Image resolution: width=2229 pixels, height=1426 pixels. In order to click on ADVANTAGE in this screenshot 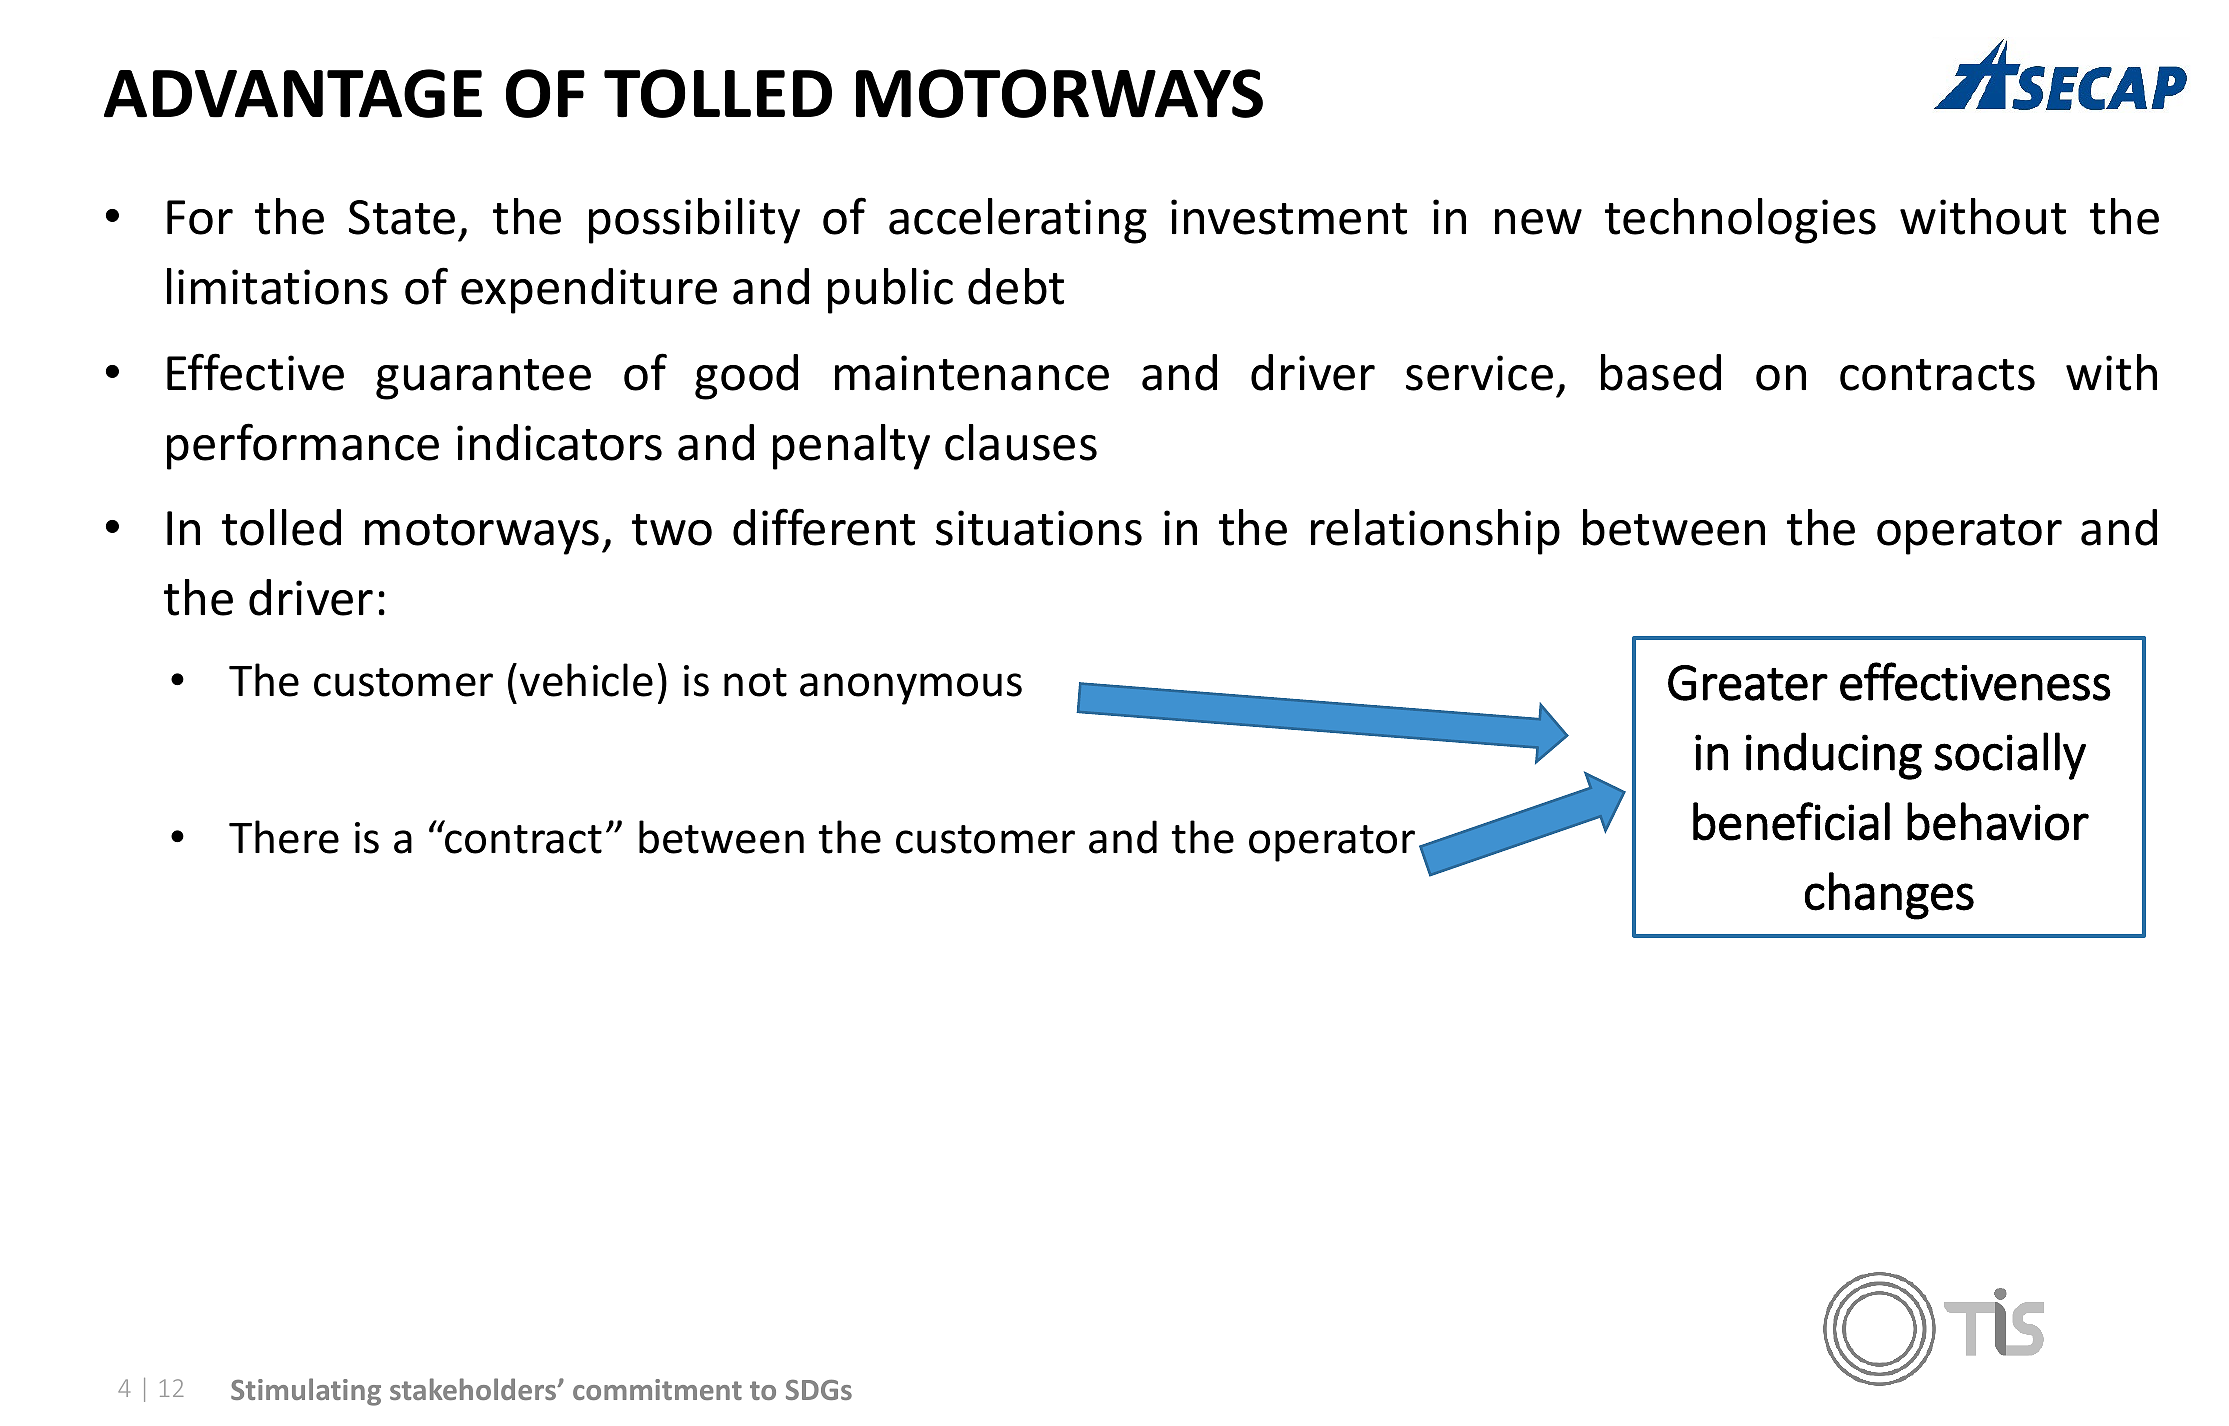, I will do `click(293, 93)`.
